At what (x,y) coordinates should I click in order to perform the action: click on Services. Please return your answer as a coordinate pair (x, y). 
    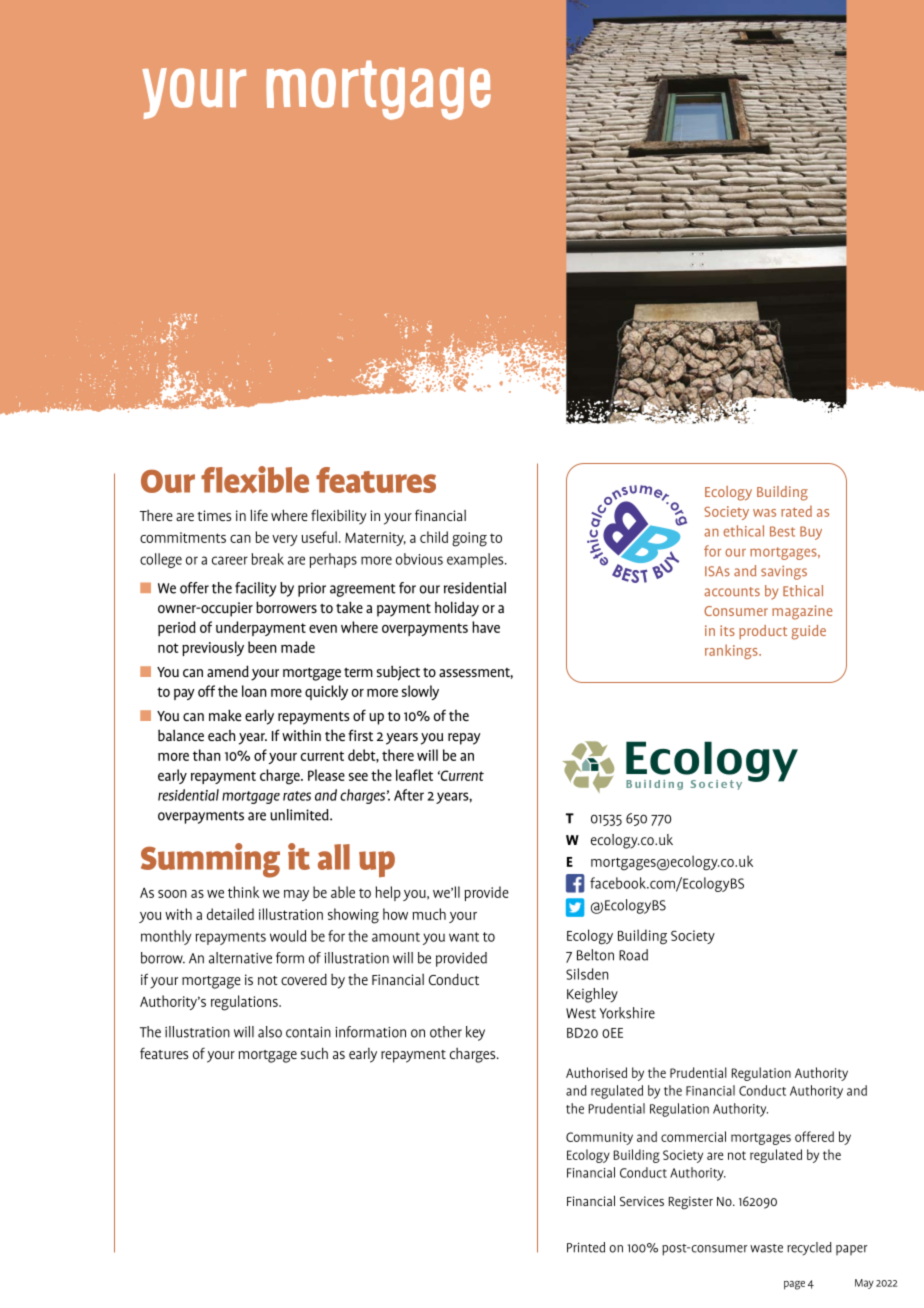
    Looking at the image, I should click on (642, 1201).
